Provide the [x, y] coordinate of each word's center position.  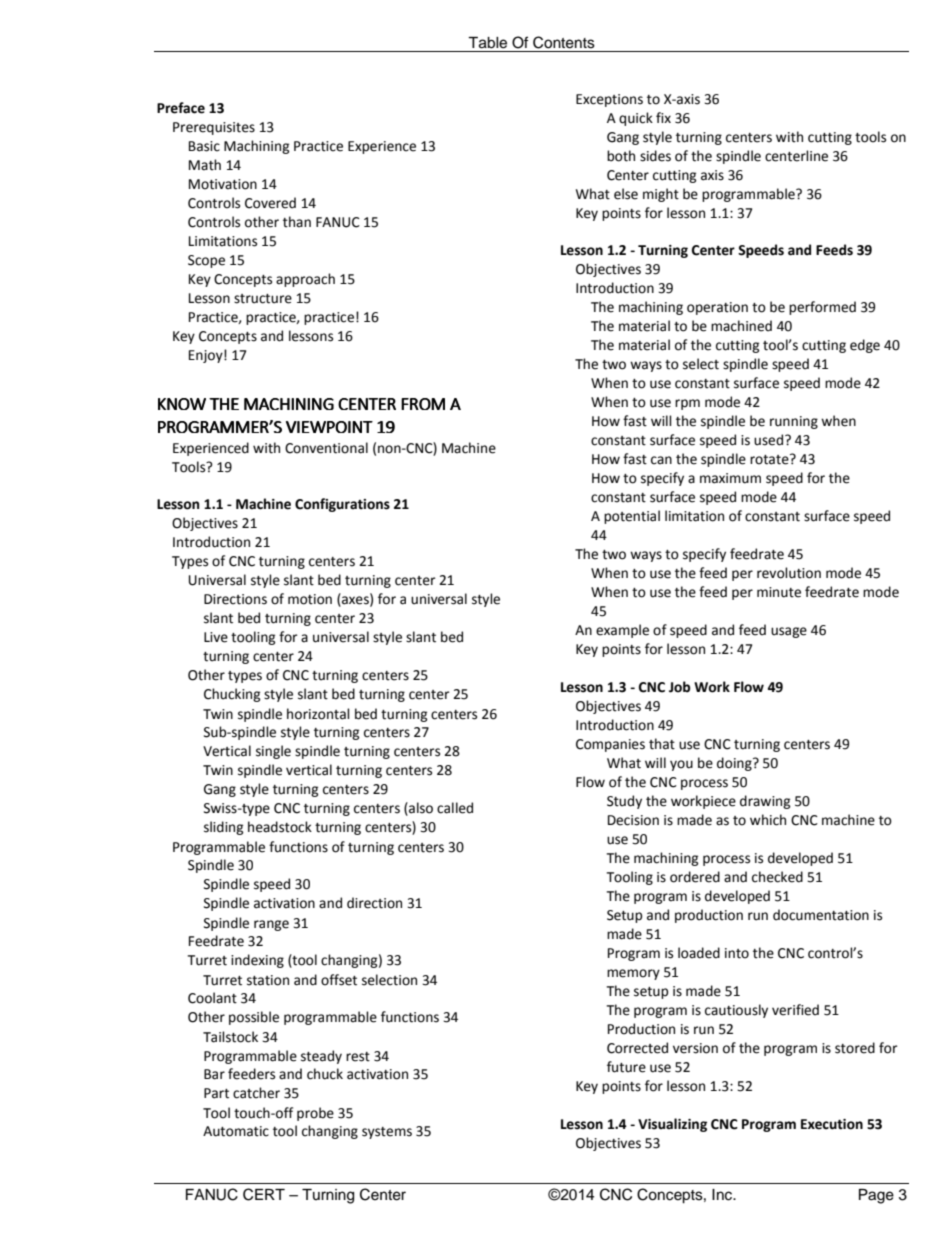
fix [663, 117]
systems [387, 1133]
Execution [832, 1124]
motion [310, 599]
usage [789, 632]
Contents [564, 42]
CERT [264, 1194]
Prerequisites [214, 128]
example [622, 631]
